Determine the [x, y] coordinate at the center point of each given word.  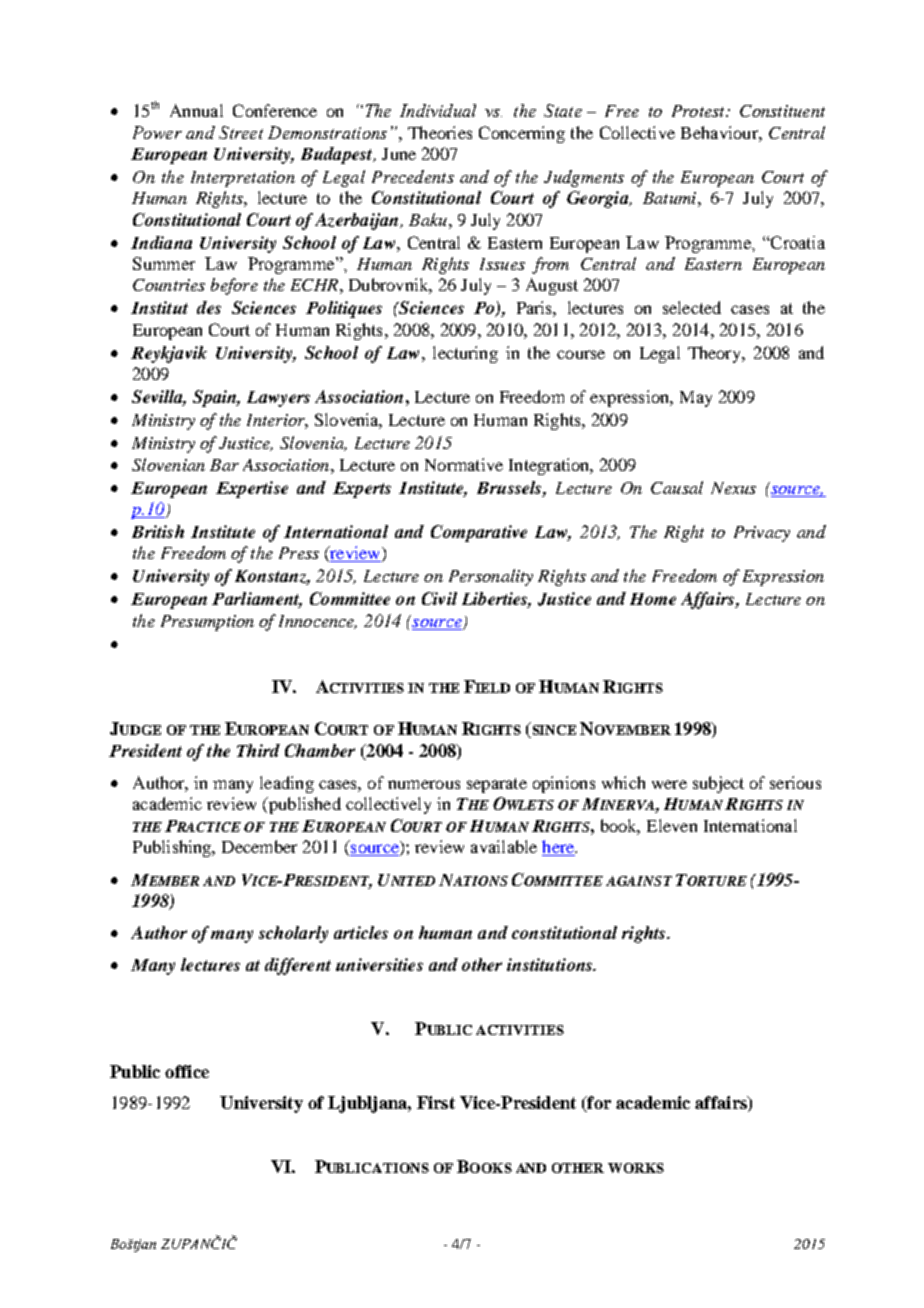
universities [379, 964]
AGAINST [639, 881]
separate [497, 785]
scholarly [293, 934]
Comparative [479, 533]
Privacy [762, 534]
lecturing [465, 354]
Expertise [252, 489]
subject [718, 784]
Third [258, 750]
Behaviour [720, 132]
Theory [716, 354]
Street [241, 132]
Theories [440, 132]
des [209, 307]
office [187, 1071]
